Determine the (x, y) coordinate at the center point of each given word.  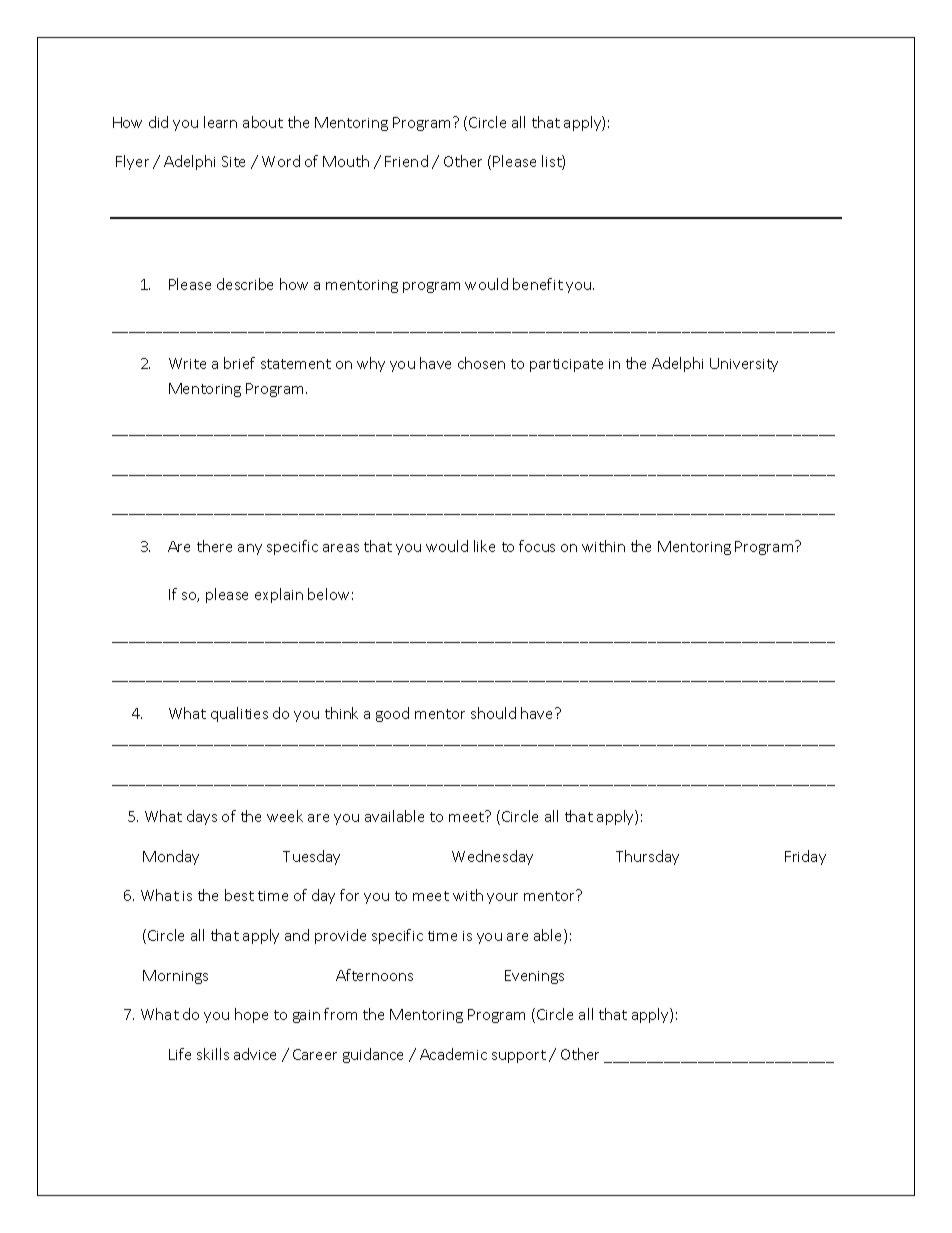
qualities (239, 714)
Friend (406, 161)
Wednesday (492, 857)
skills (213, 1054)
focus (537, 546)
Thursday (647, 857)
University (744, 365)
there (214, 546)
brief (239, 363)
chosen (481, 363)
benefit (538, 284)
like (484, 546)
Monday (171, 857)
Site (233, 161)
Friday (805, 857)
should (493, 713)
